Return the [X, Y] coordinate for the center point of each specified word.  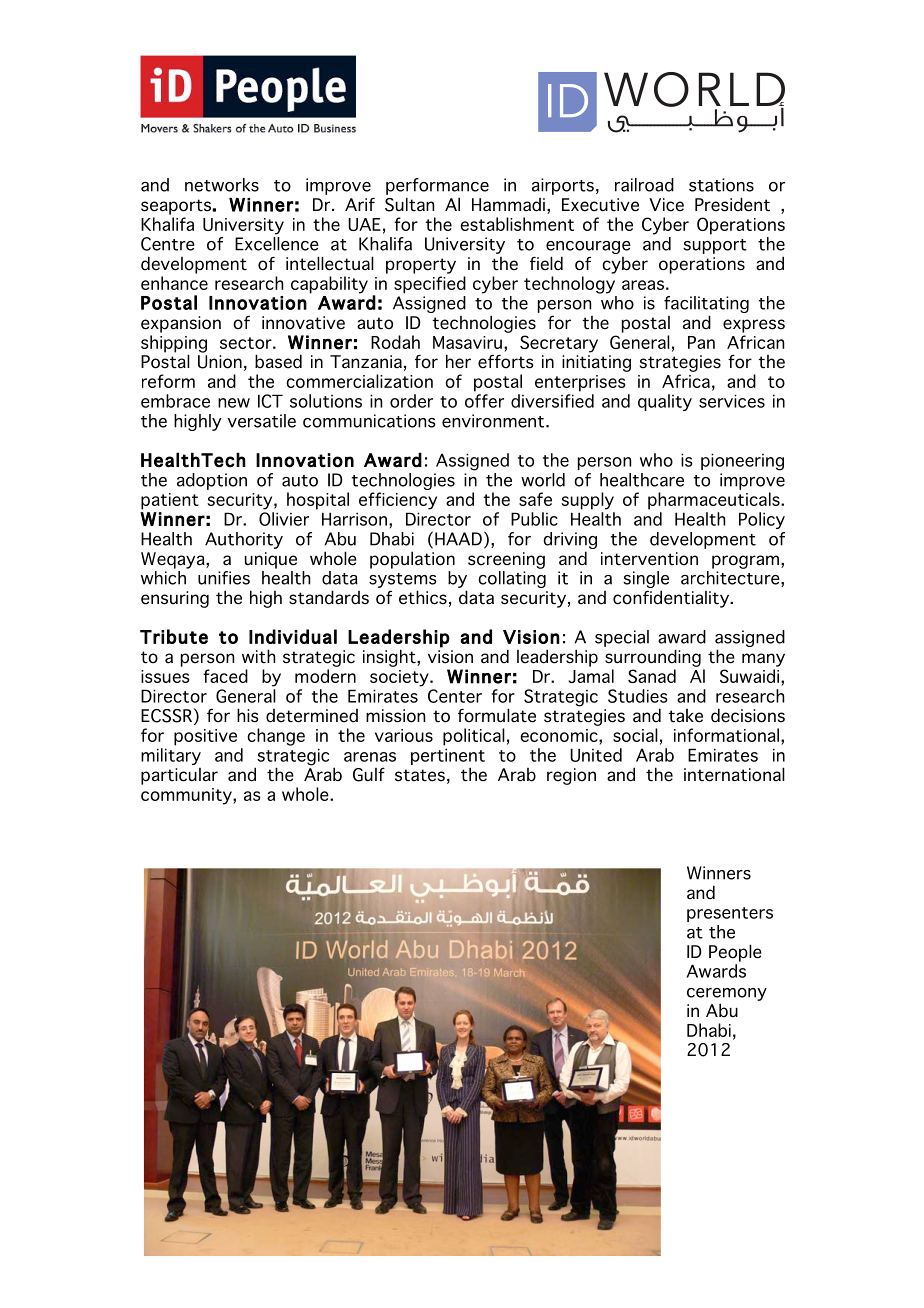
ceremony [727, 994]
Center [455, 696]
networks [222, 185]
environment [494, 421]
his [248, 715]
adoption [212, 481]
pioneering [742, 462]
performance [437, 186]
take [686, 716]
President [732, 204]
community [187, 796]
